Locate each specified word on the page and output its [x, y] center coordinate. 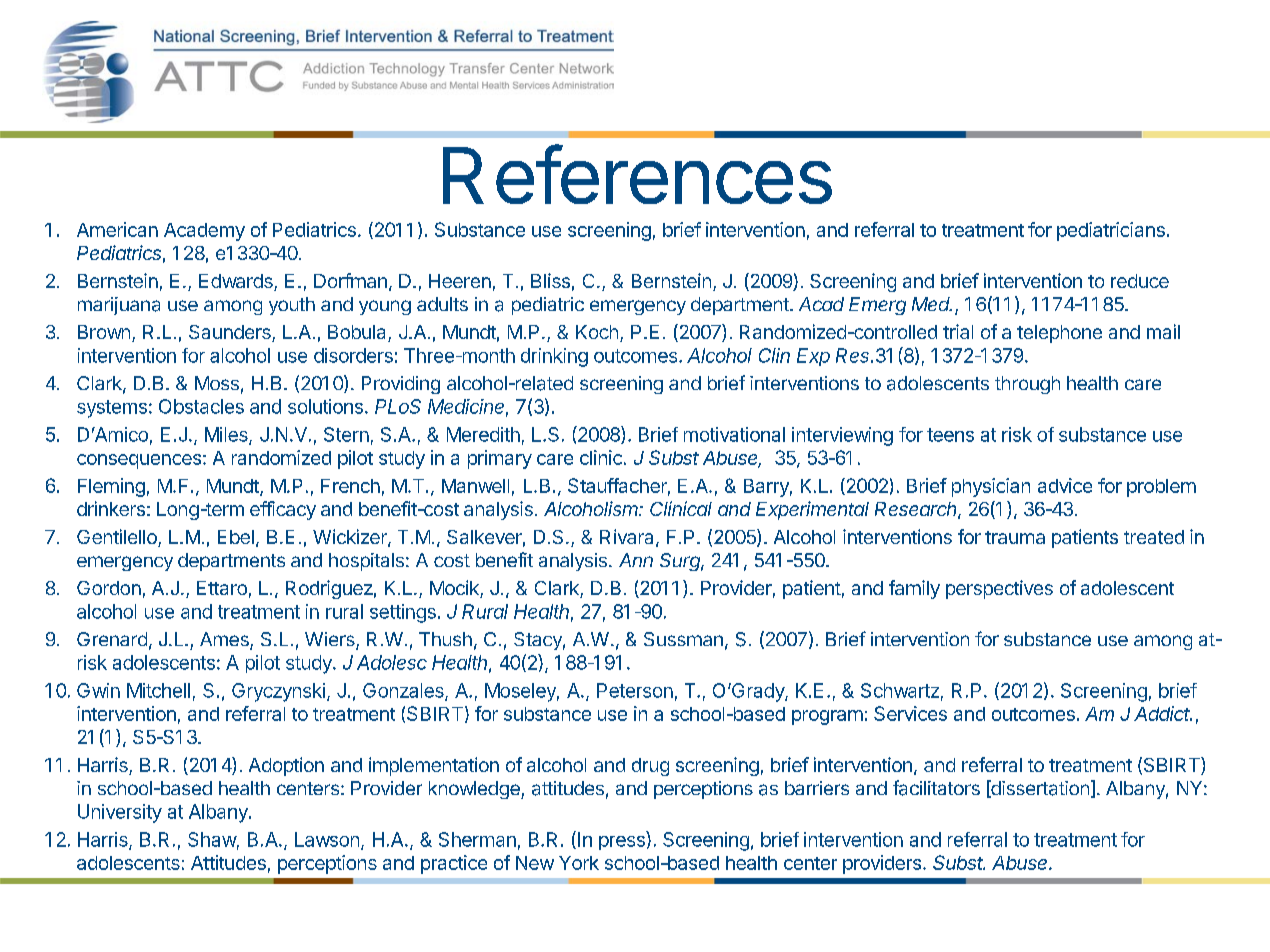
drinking [554, 357]
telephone [1059, 334]
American [117, 229]
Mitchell [158, 690]
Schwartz [900, 690]
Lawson [327, 839]
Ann [636, 560]
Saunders [231, 333]
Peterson [635, 690]
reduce [1140, 281]
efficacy [283, 510]
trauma [1015, 537]
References [637, 174]
